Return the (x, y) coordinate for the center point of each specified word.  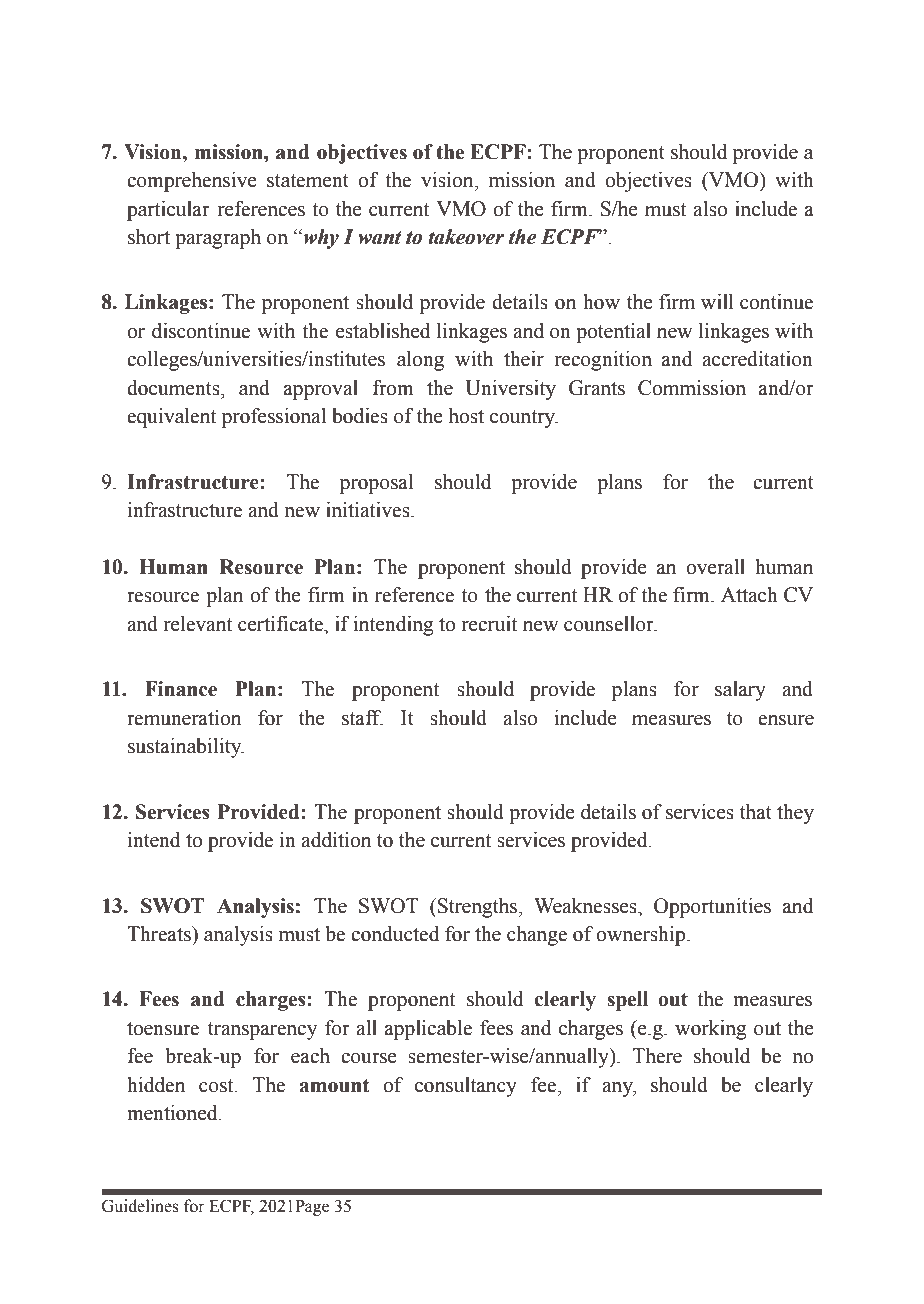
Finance (181, 689)
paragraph (218, 239)
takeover (466, 237)
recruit (489, 624)
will (717, 301)
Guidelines (140, 1206)
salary (740, 691)
